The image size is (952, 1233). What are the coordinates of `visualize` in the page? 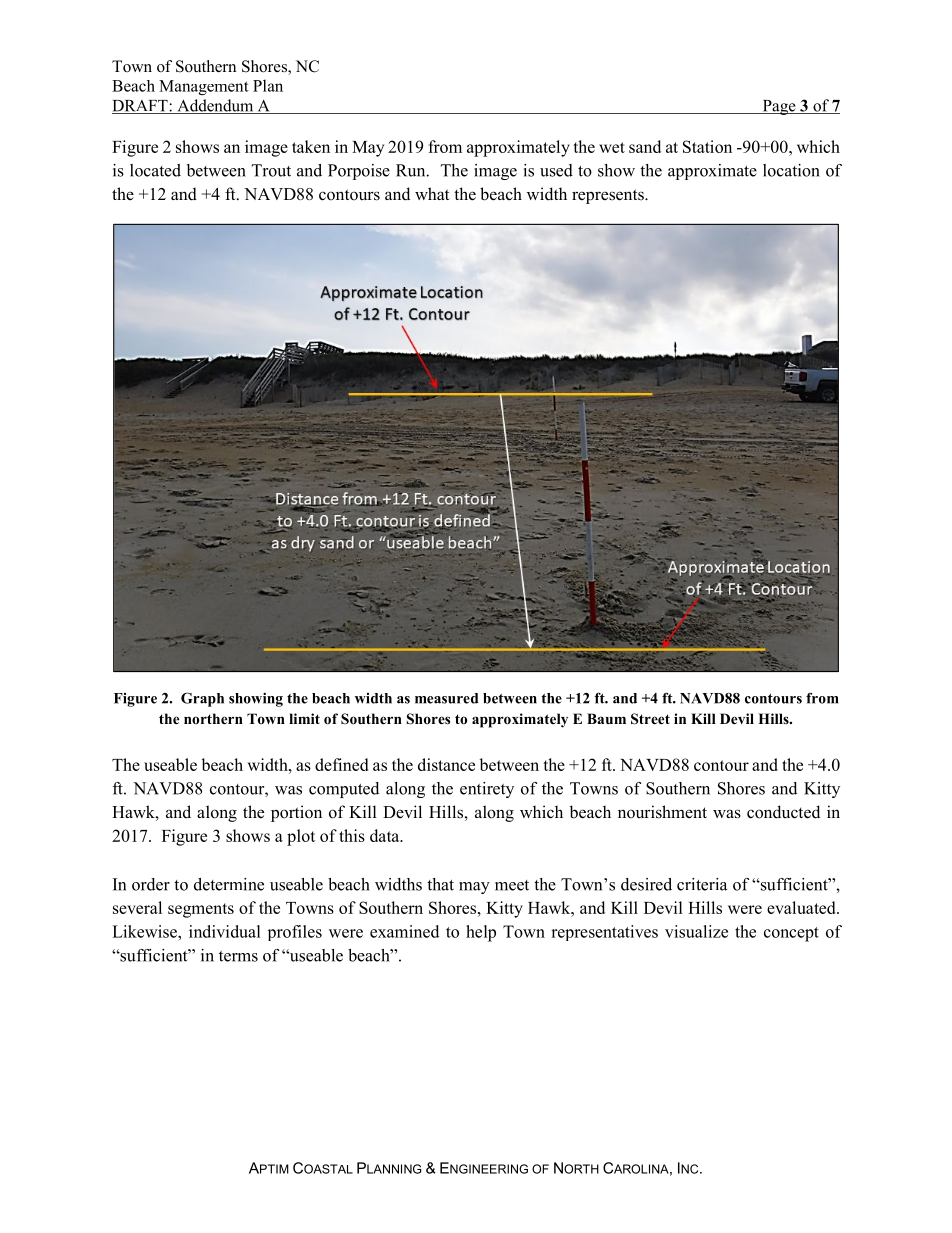 It's located at (696, 931).
